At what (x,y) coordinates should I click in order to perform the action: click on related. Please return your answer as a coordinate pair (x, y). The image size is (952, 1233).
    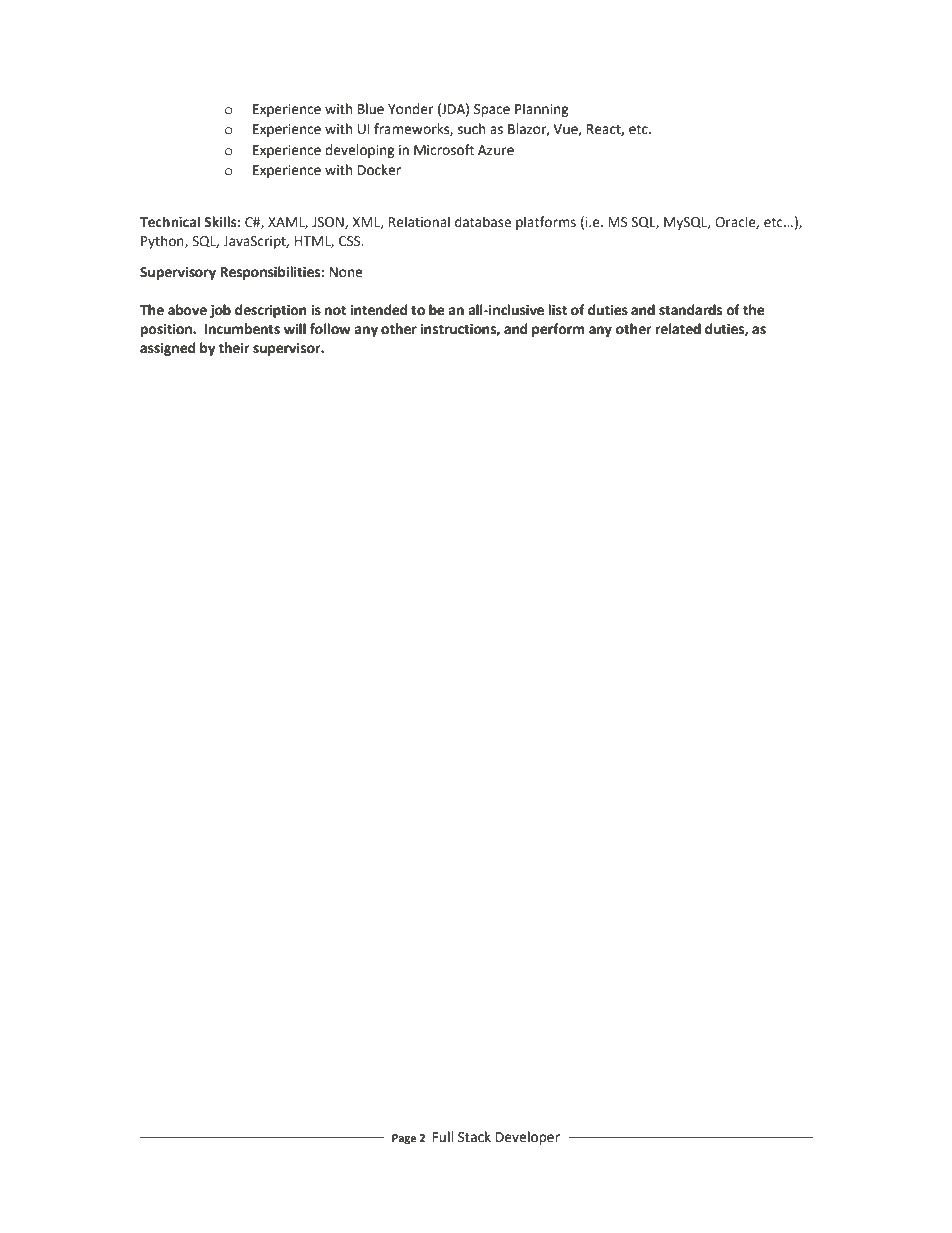
    Looking at the image, I should click on (678, 329).
